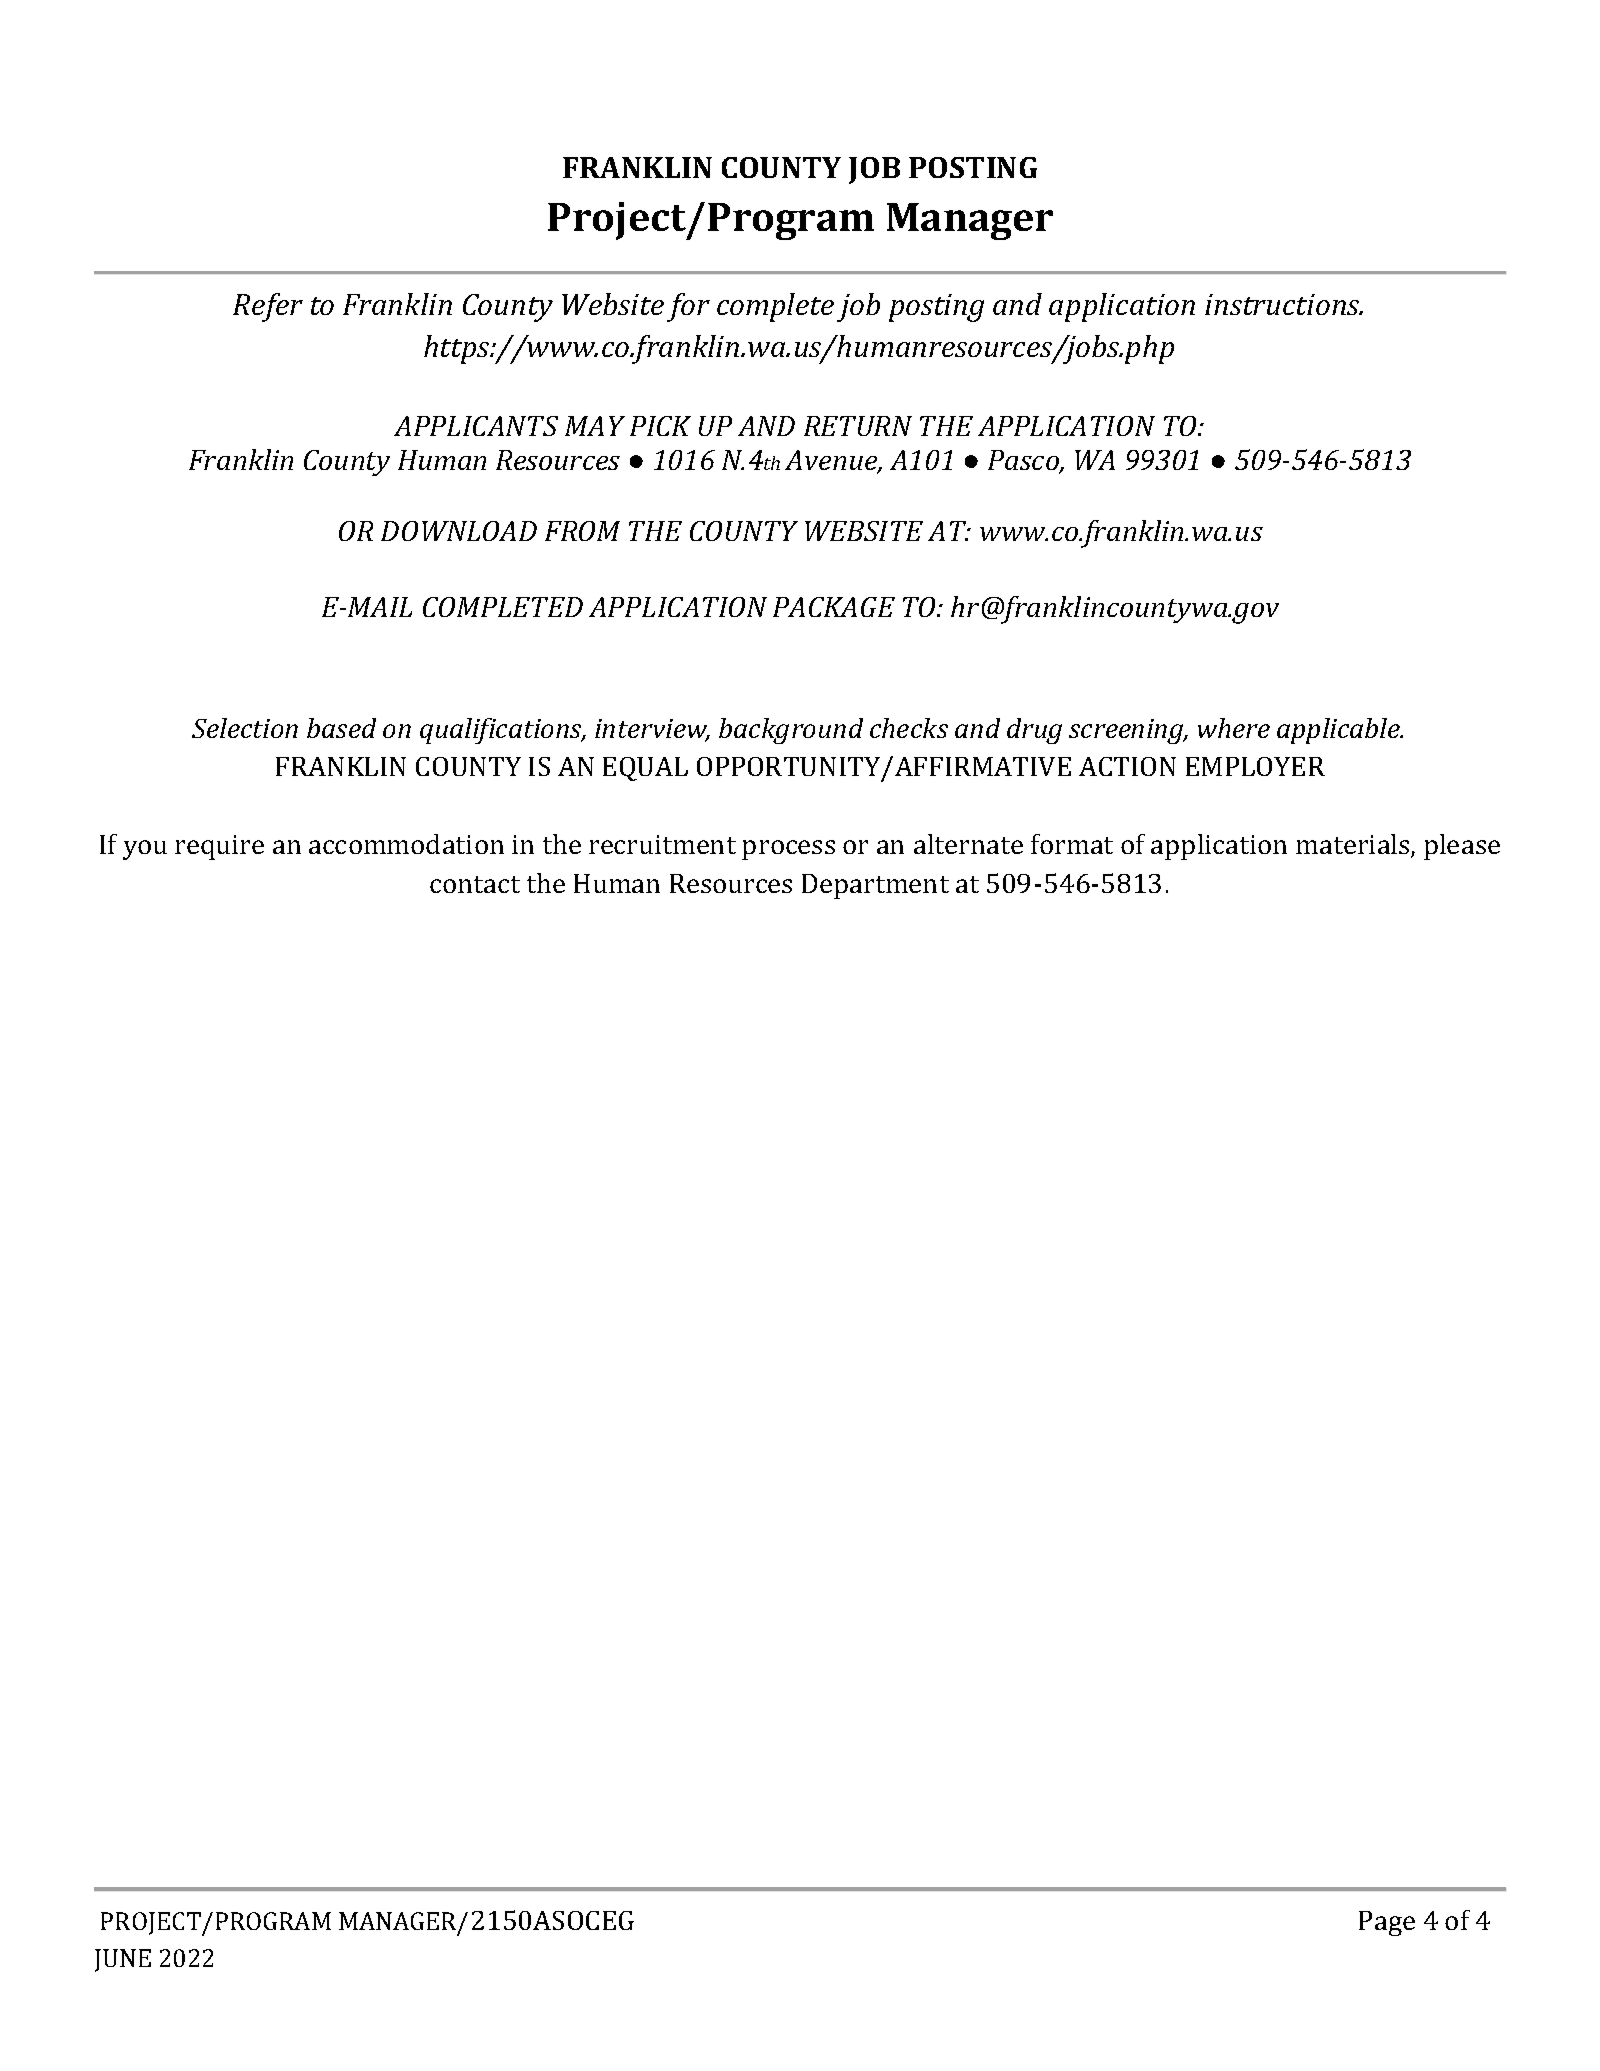 This image has height=2071, width=1600. Describe the element at coordinates (1387, 1923) in the image. I see `Page` at that location.
